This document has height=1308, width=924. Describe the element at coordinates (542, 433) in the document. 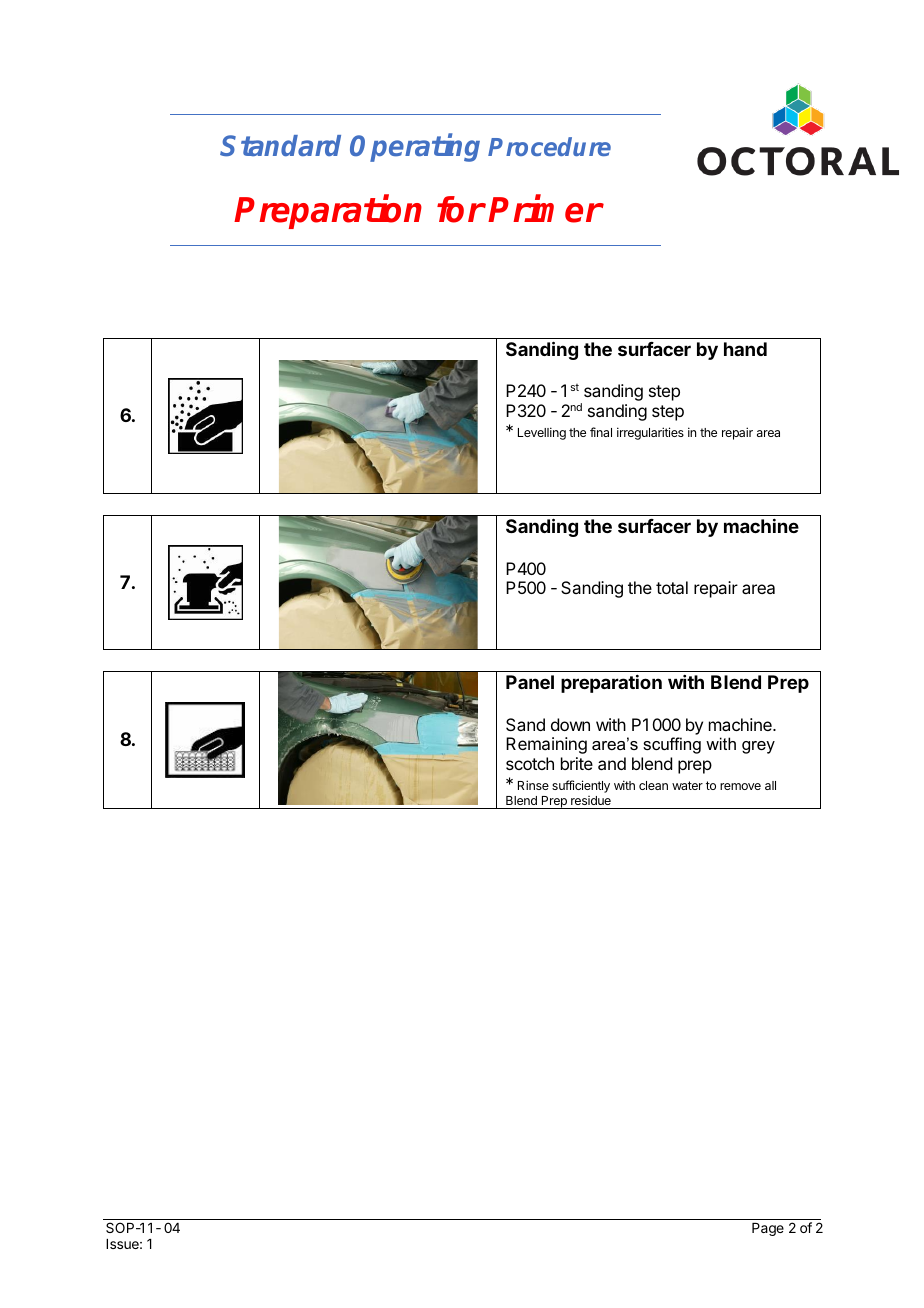

I see `Levelling` at that location.
